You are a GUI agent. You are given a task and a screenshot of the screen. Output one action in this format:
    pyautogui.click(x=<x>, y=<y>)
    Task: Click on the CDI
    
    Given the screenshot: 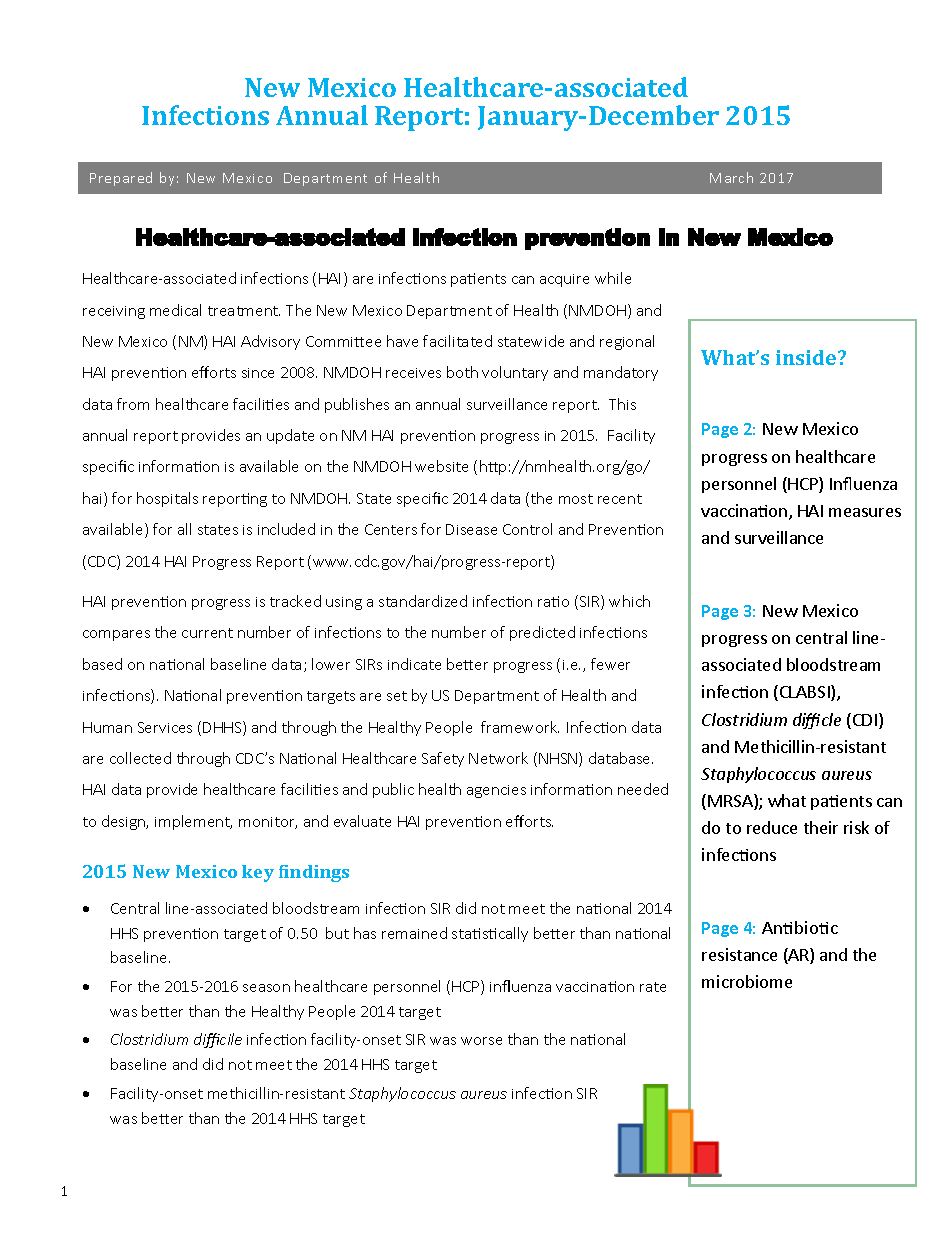 What is the action you would take?
    pyautogui.click(x=865, y=720)
